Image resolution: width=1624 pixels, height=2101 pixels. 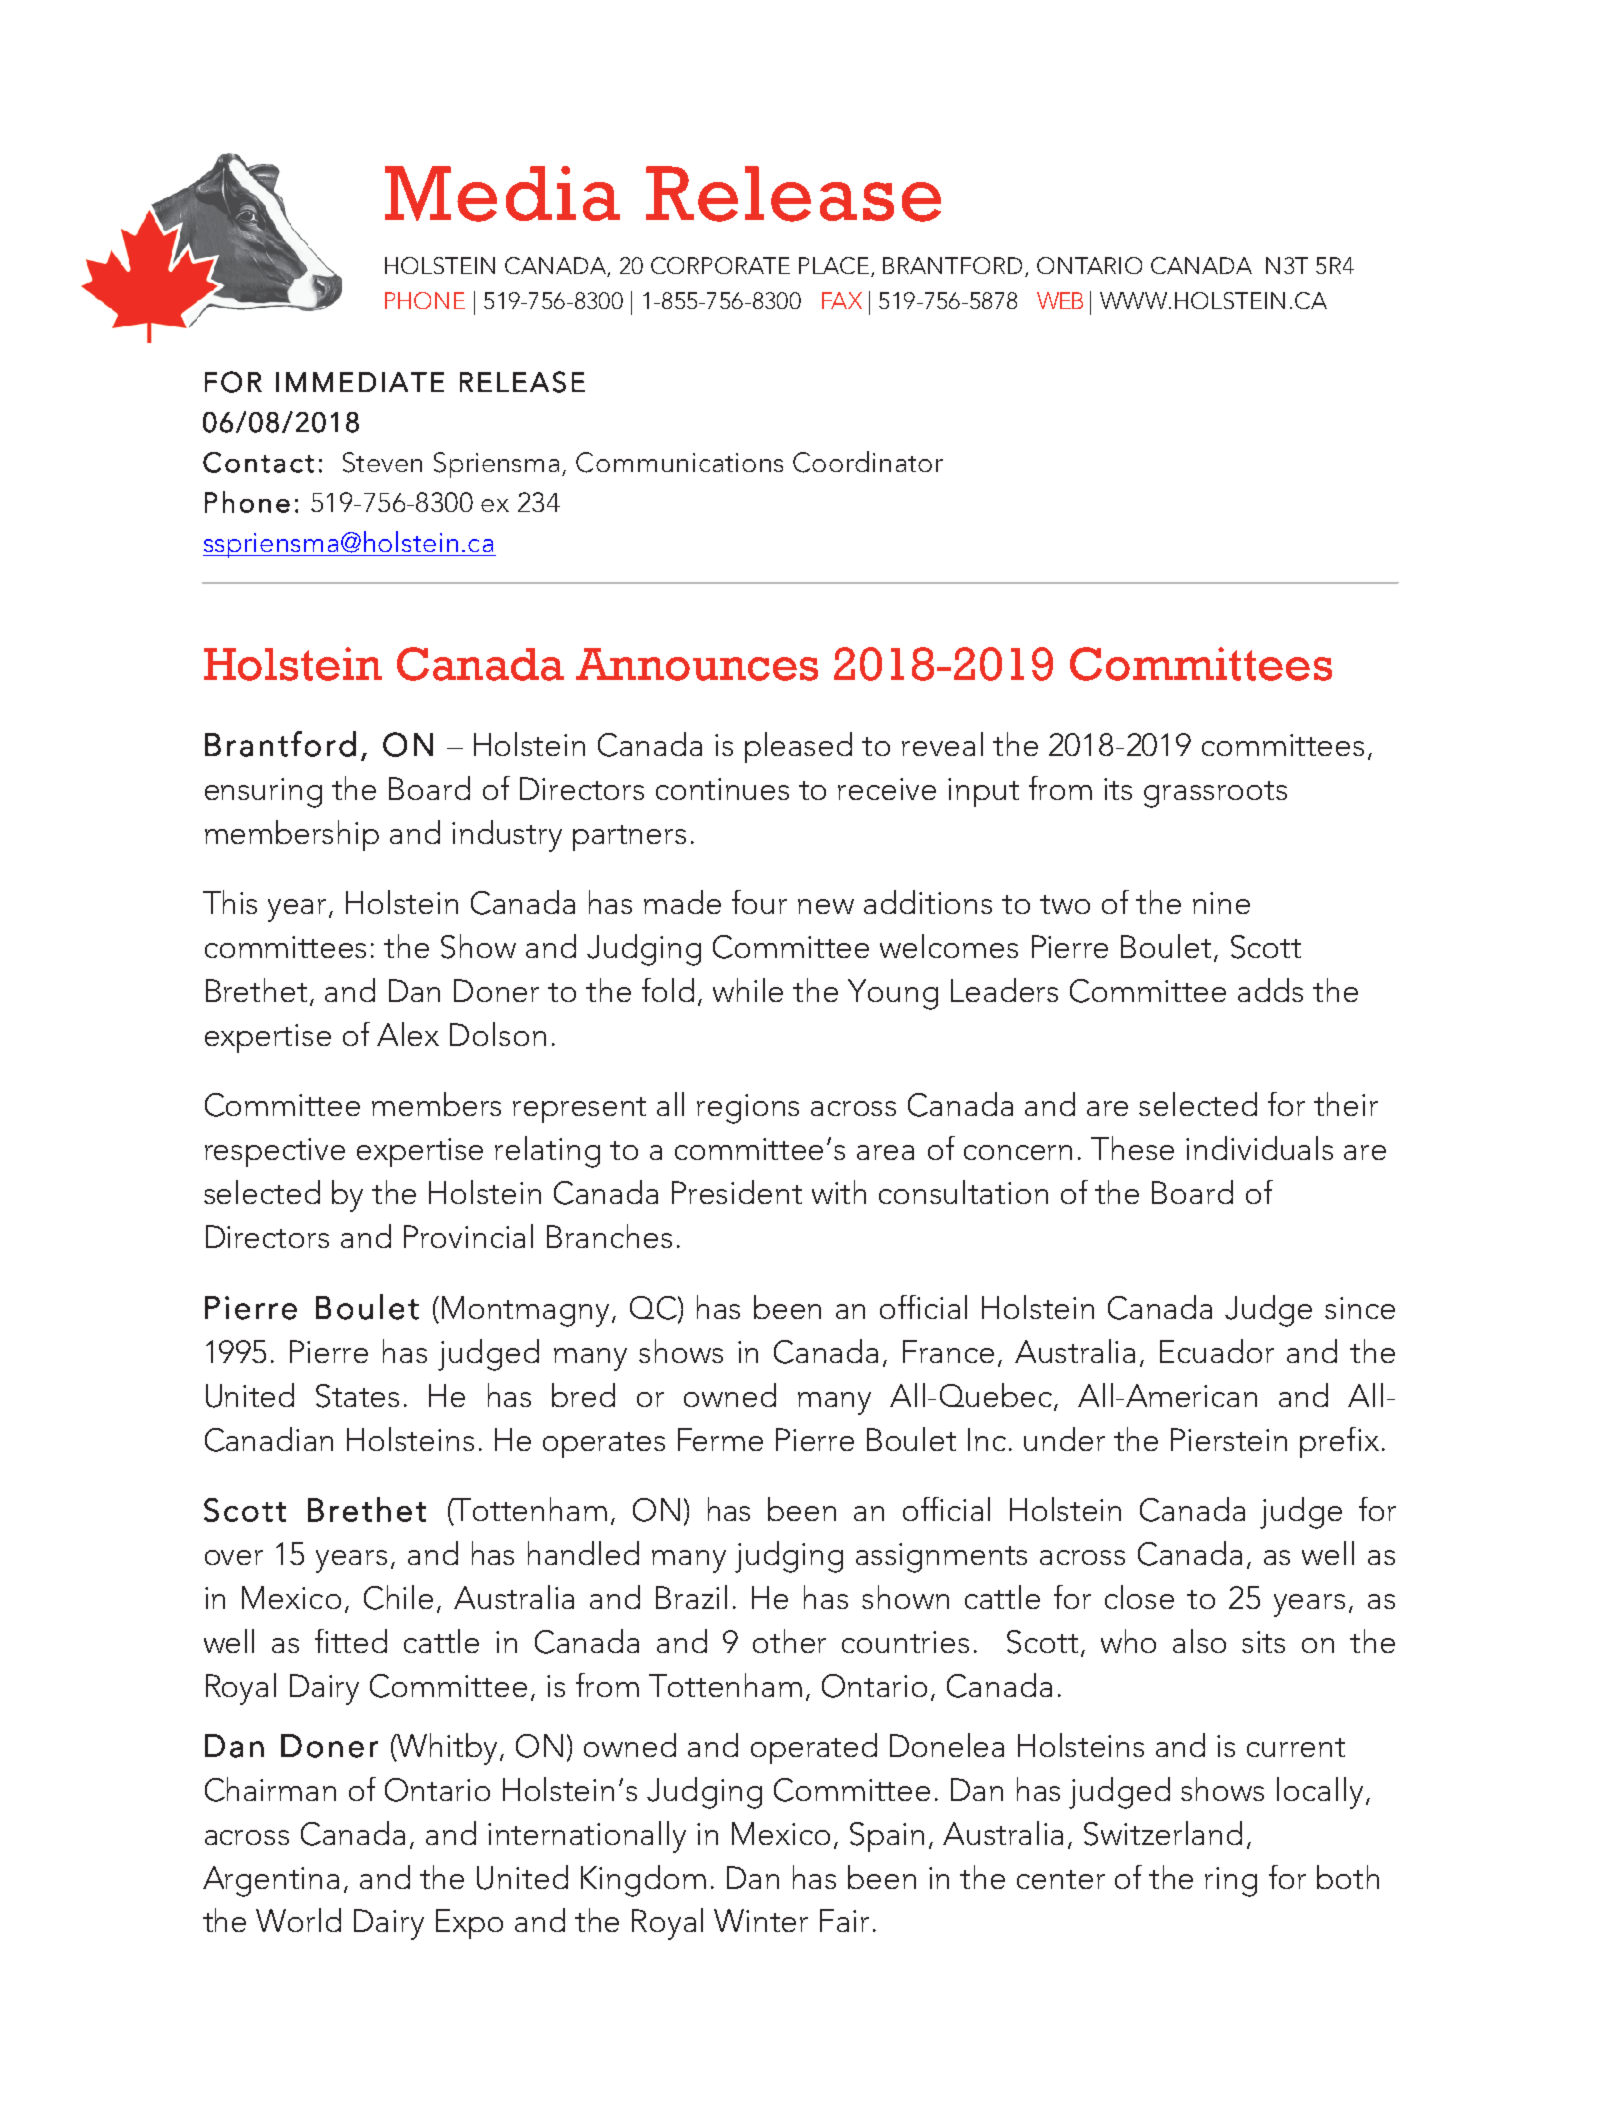 What do you see at coordinates (761, 1920) in the image?
I see `Winter` at bounding box center [761, 1920].
